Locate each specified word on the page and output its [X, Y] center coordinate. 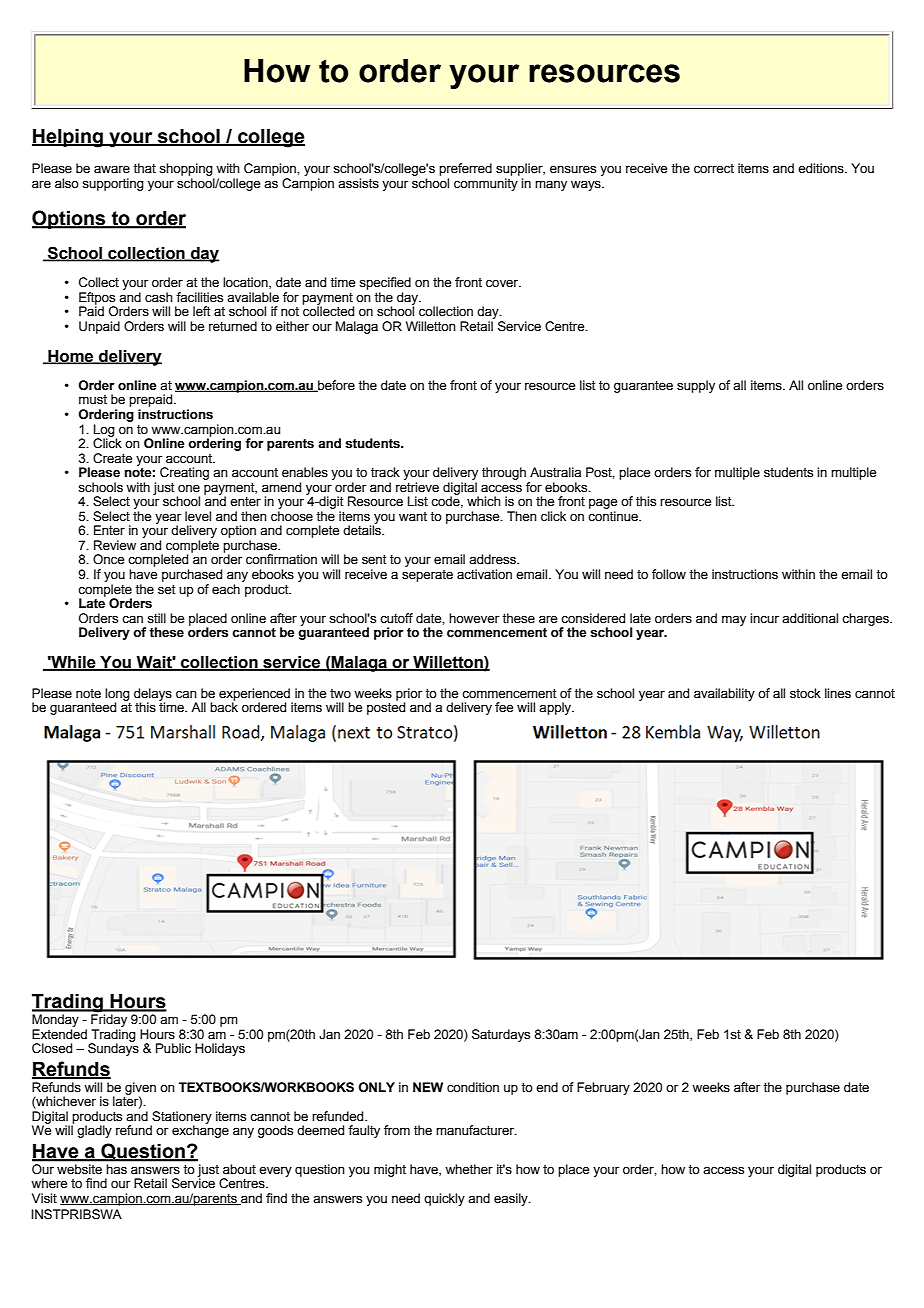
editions [822, 168]
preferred [465, 169]
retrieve [417, 487]
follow [669, 574]
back [224, 706]
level [198, 516]
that [144, 168]
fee [504, 707]
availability [724, 694]
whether [469, 1169]
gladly [94, 1131]
